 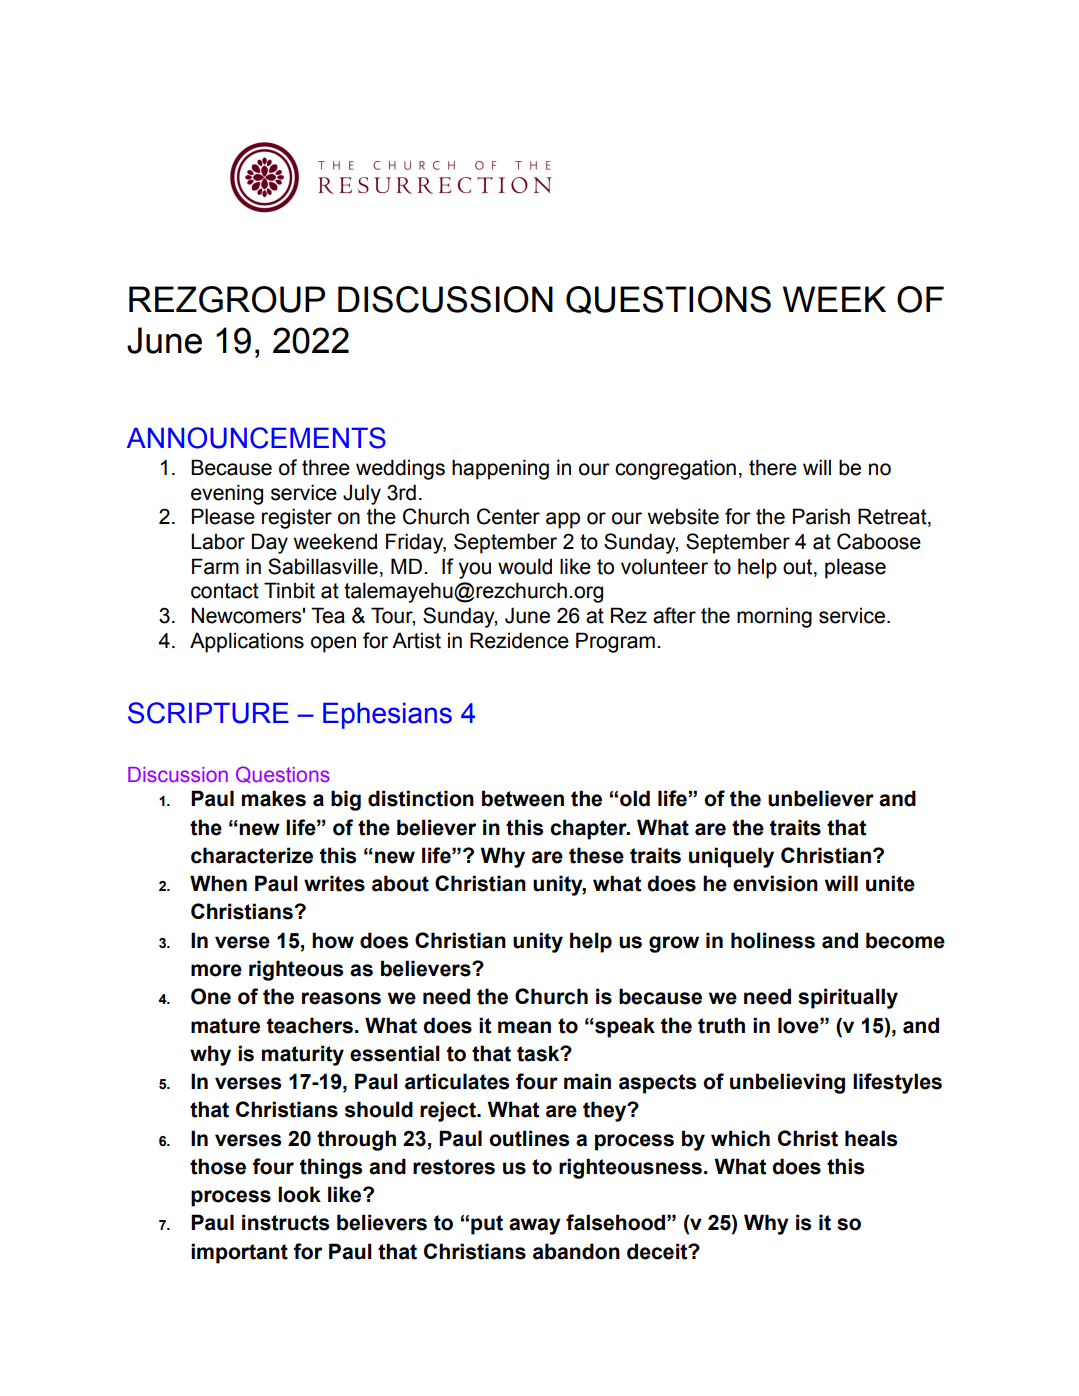 What do you see at coordinates (589, 829) in the page?
I see `chapter` at bounding box center [589, 829].
